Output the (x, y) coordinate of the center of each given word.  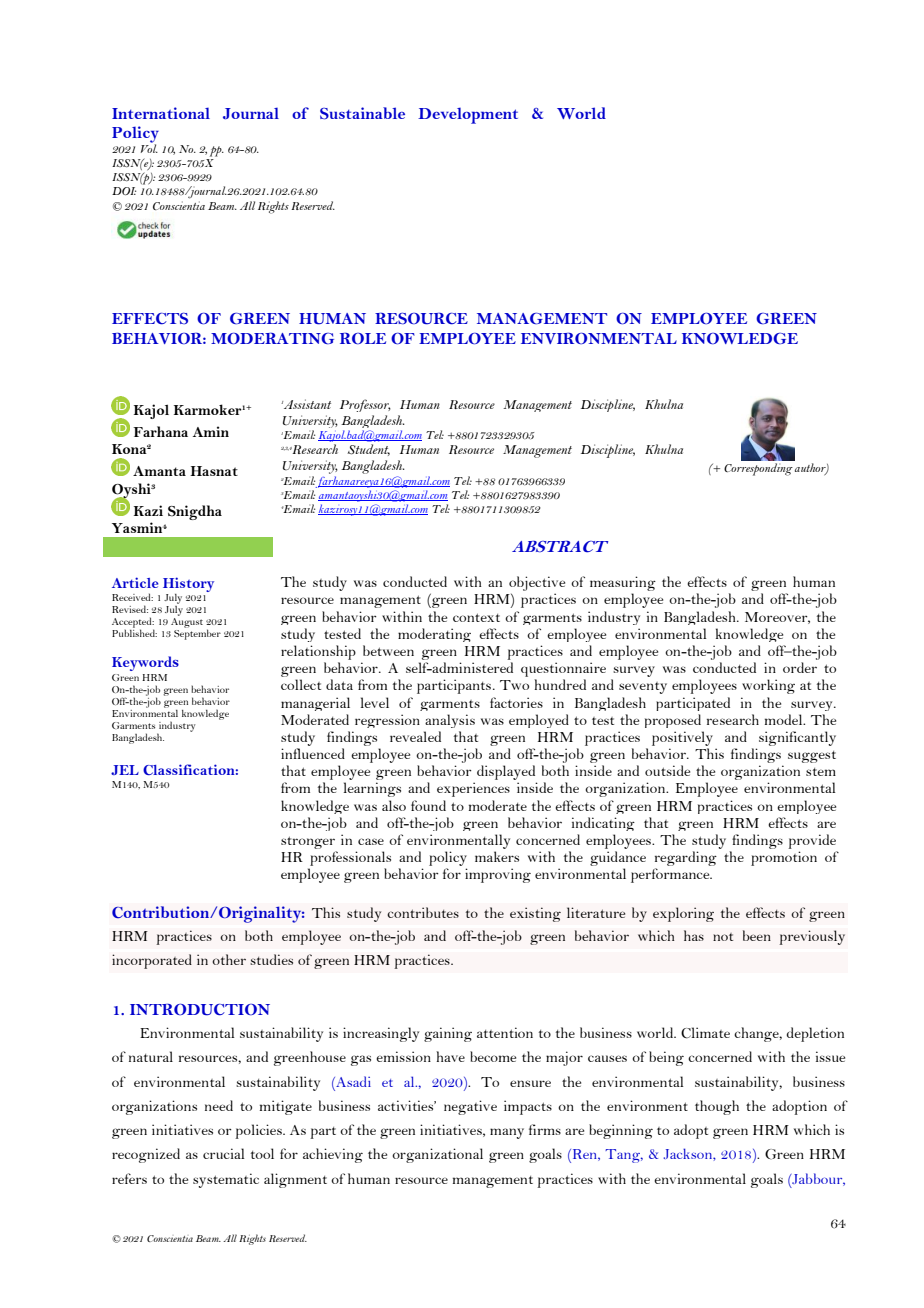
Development (468, 115)
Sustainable (362, 113)
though (717, 1107)
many (507, 1133)
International (161, 113)
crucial (224, 1153)
